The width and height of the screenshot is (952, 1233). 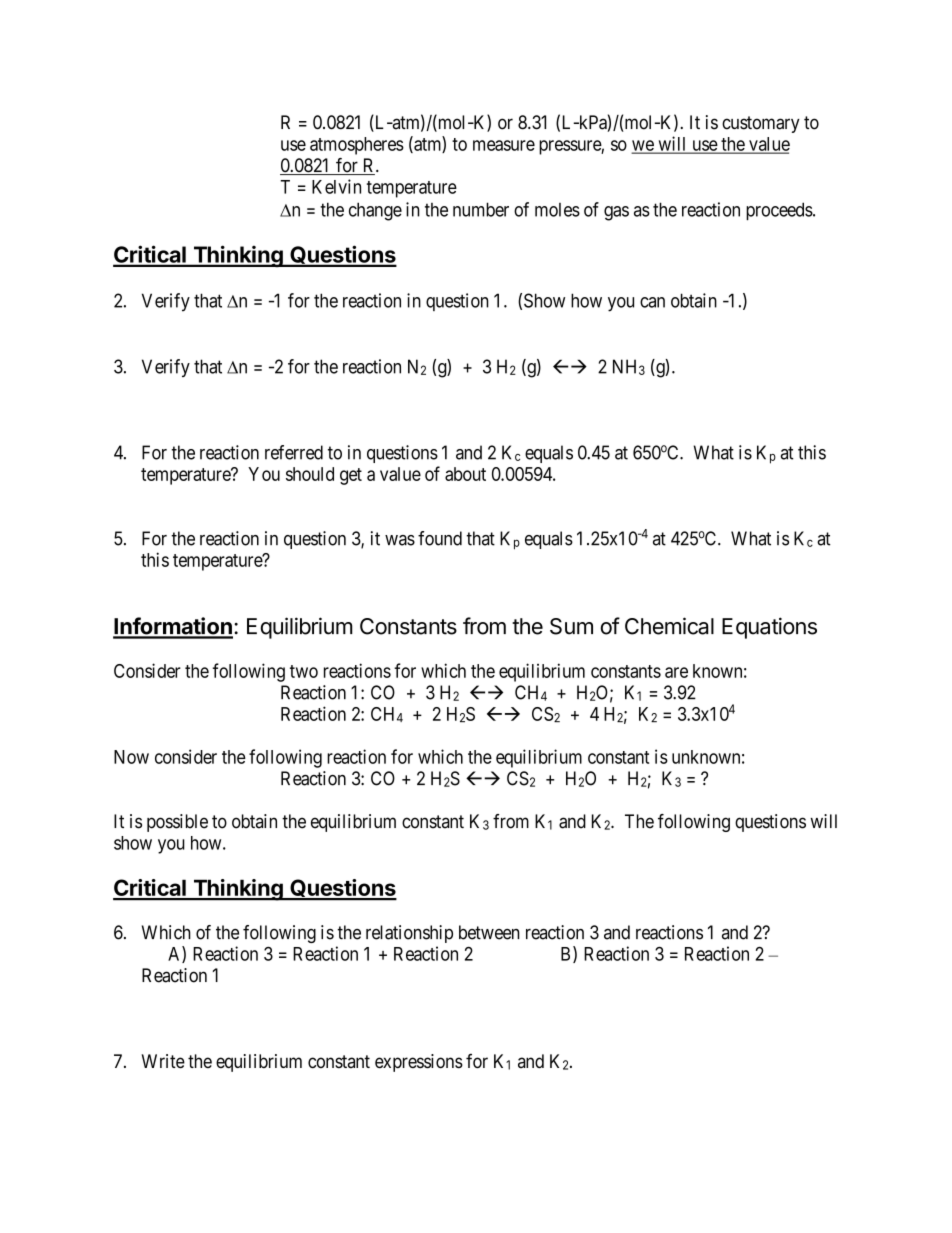 What do you see at coordinates (571, 626) in the screenshot?
I see `Sum` at bounding box center [571, 626].
